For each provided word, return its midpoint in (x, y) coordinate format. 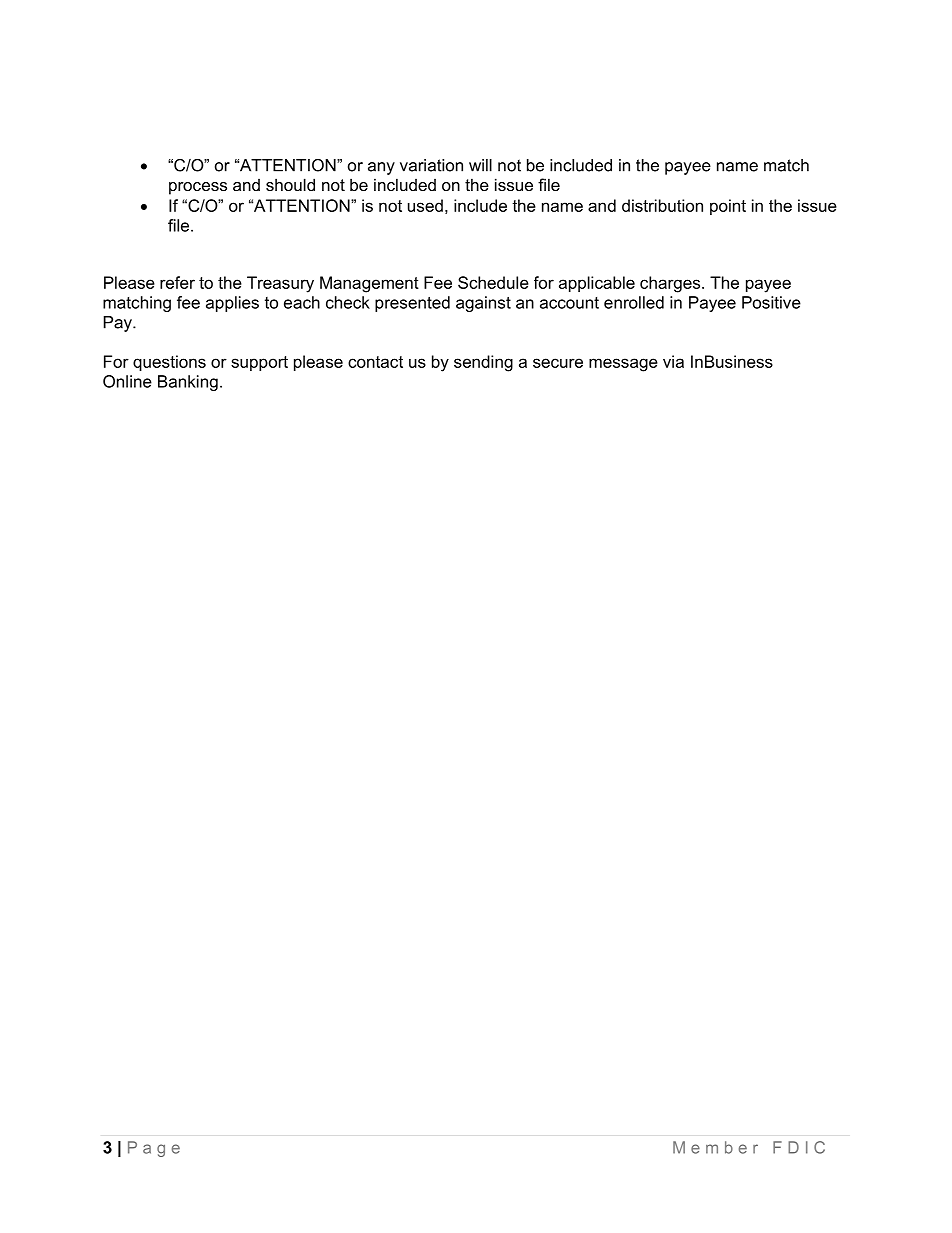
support (259, 363)
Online (127, 381)
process (198, 188)
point (728, 207)
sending (483, 363)
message (623, 365)
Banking (188, 383)
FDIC (799, 1147)
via (673, 361)
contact (375, 362)
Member (715, 1147)
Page (154, 1149)
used (425, 205)
